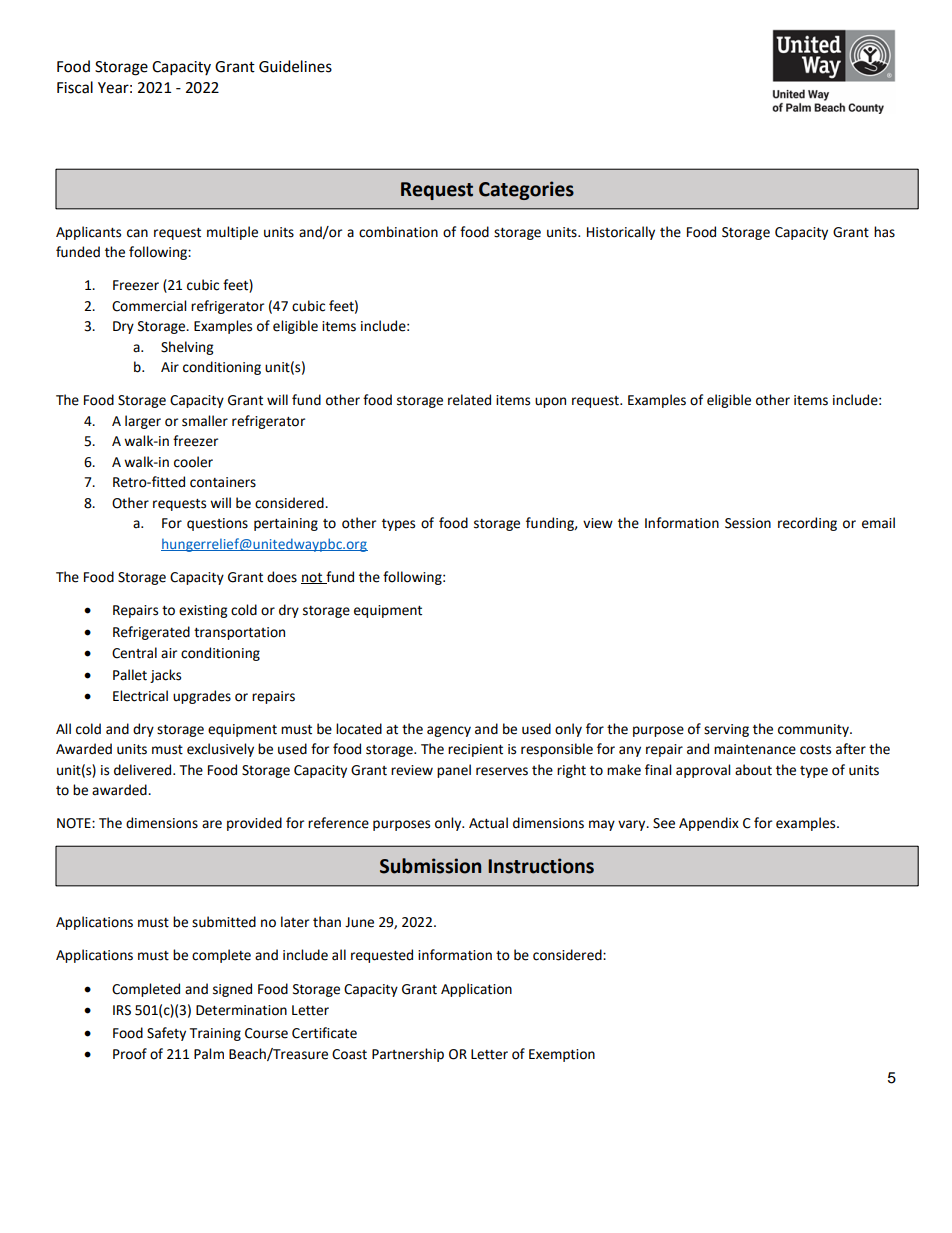 Image resolution: width=952 pixels, height=1233 pixels. What do you see at coordinates (469, 400) in the document?
I see `related` at bounding box center [469, 400].
